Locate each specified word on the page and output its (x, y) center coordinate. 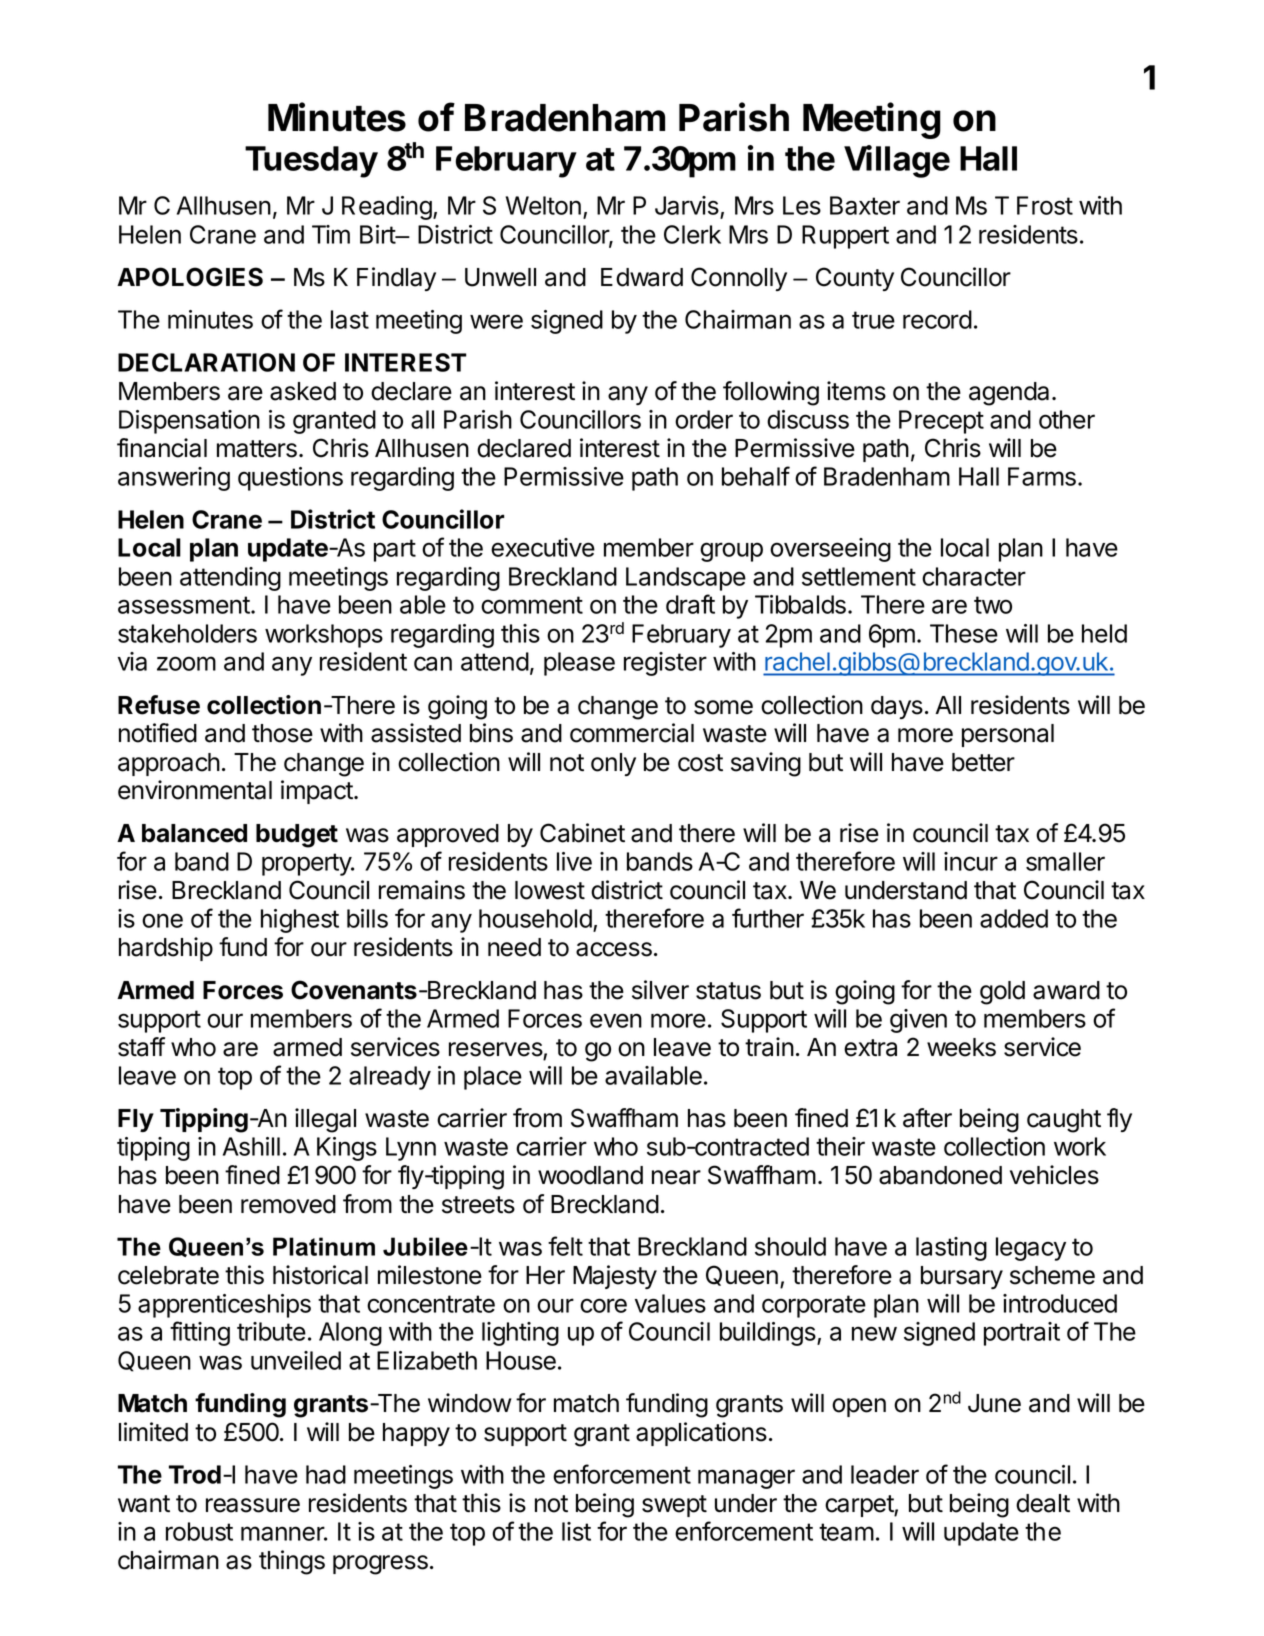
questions (290, 479)
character (974, 576)
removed (288, 1204)
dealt (1043, 1503)
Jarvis (688, 207)
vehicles (1054, 1175)
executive (543, 547)
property (307, 864)
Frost (1045, 205)
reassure (253, 1505)
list (576, 1531)
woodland (590, 1175)
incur (971, 861)
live (574, 861)
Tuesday (311, 162)
